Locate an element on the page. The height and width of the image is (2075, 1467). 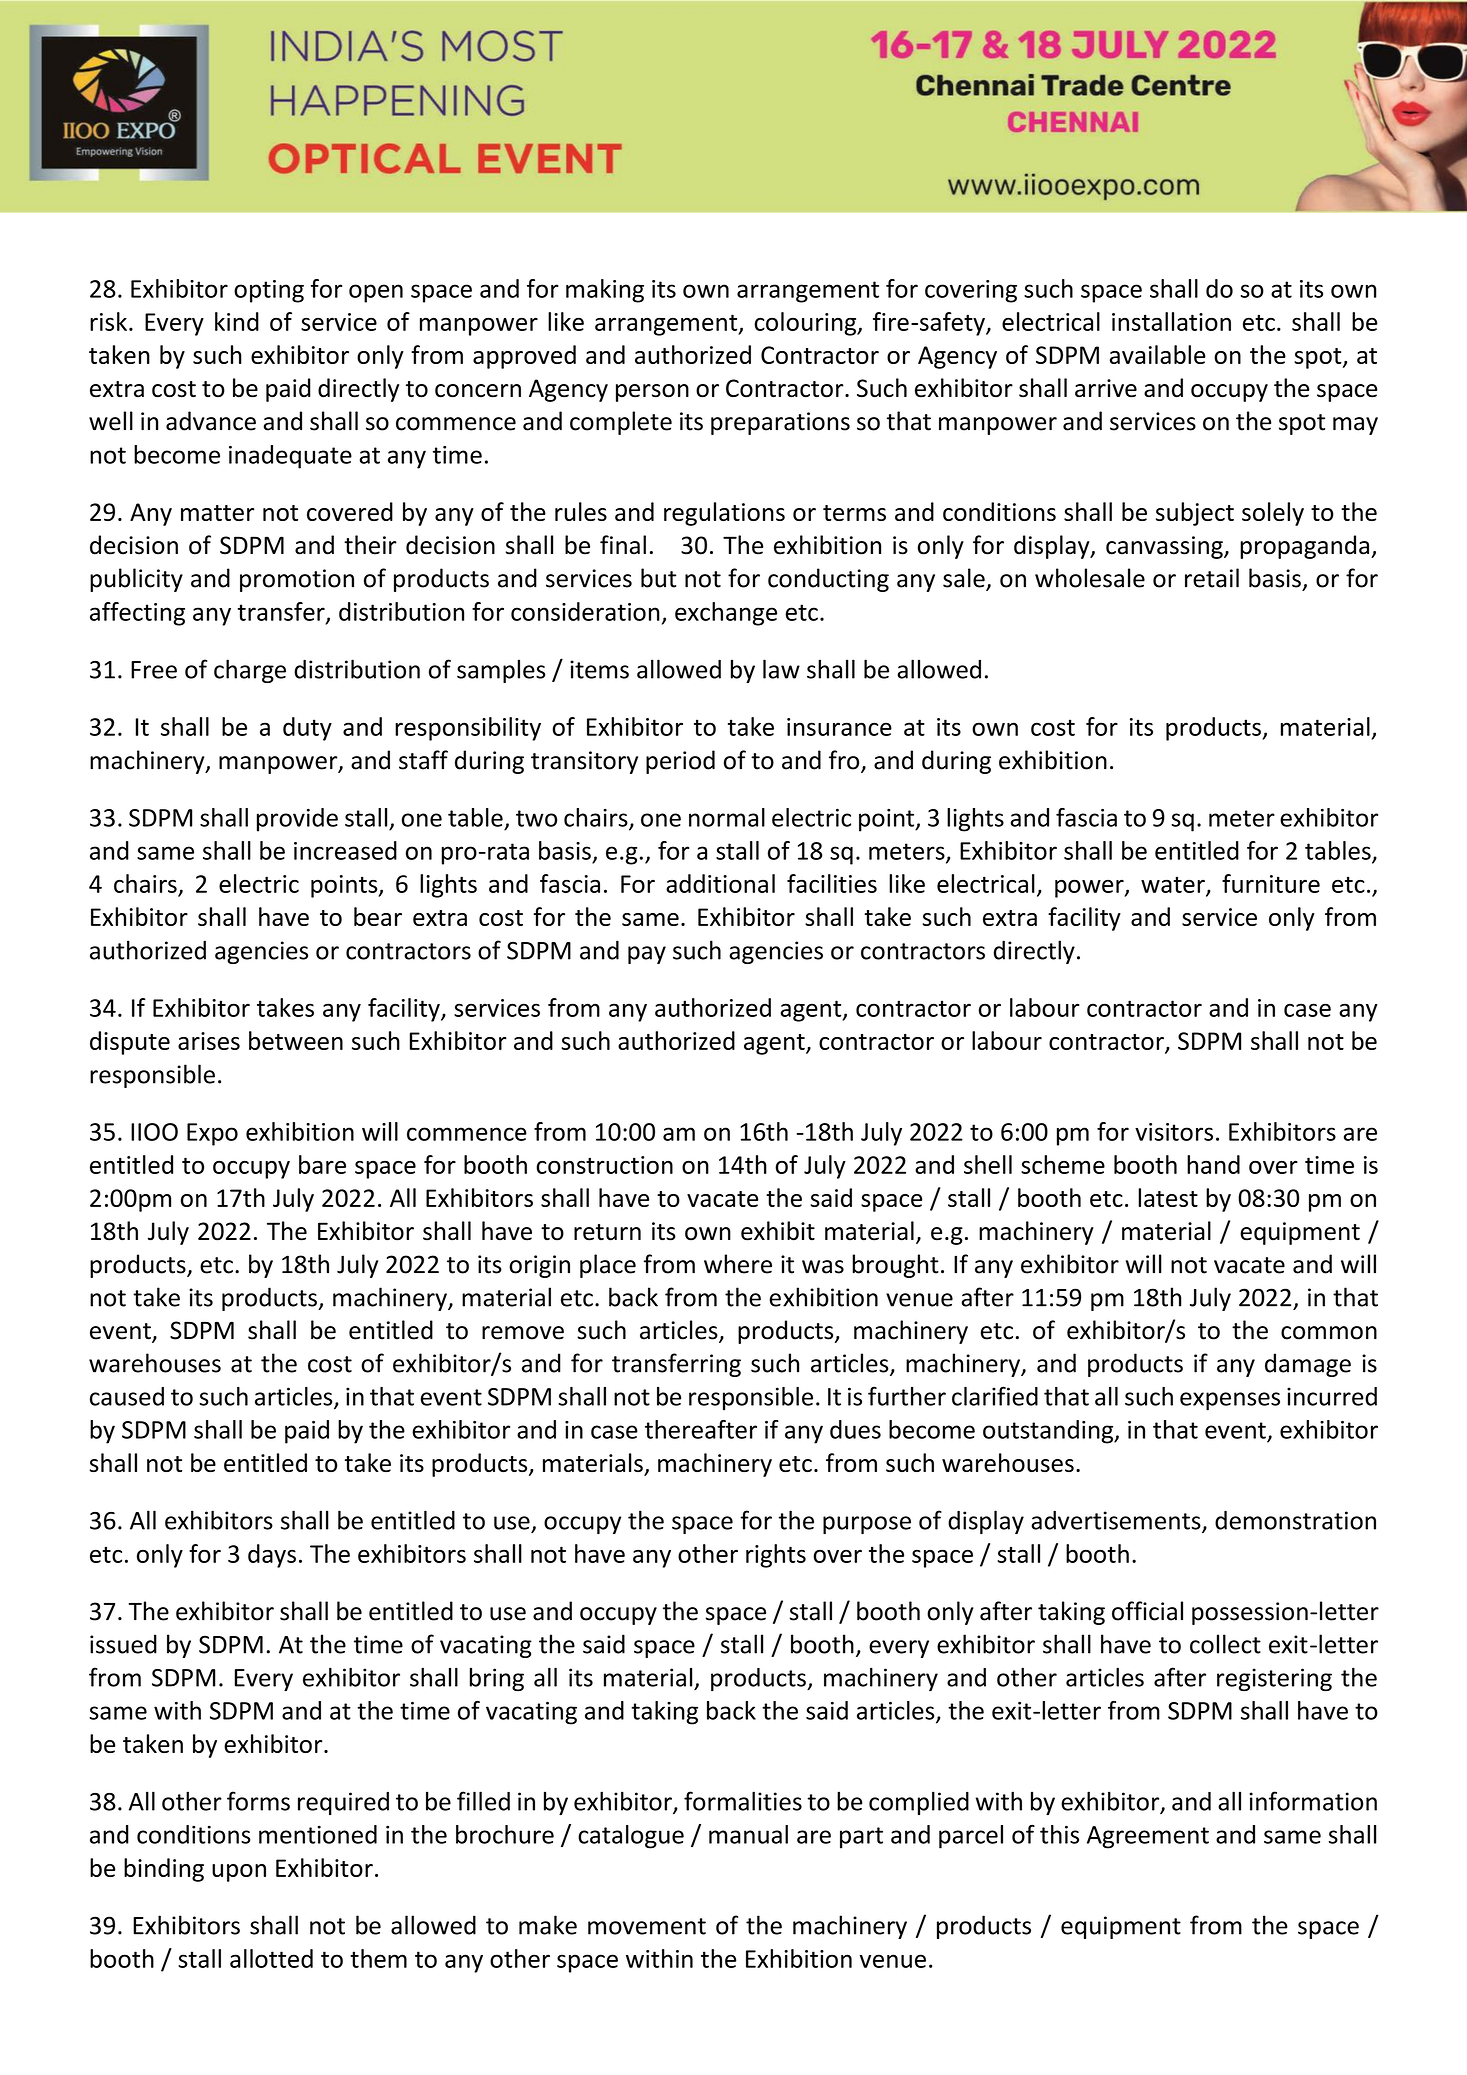
water is located at coordinates (1174, 885).
